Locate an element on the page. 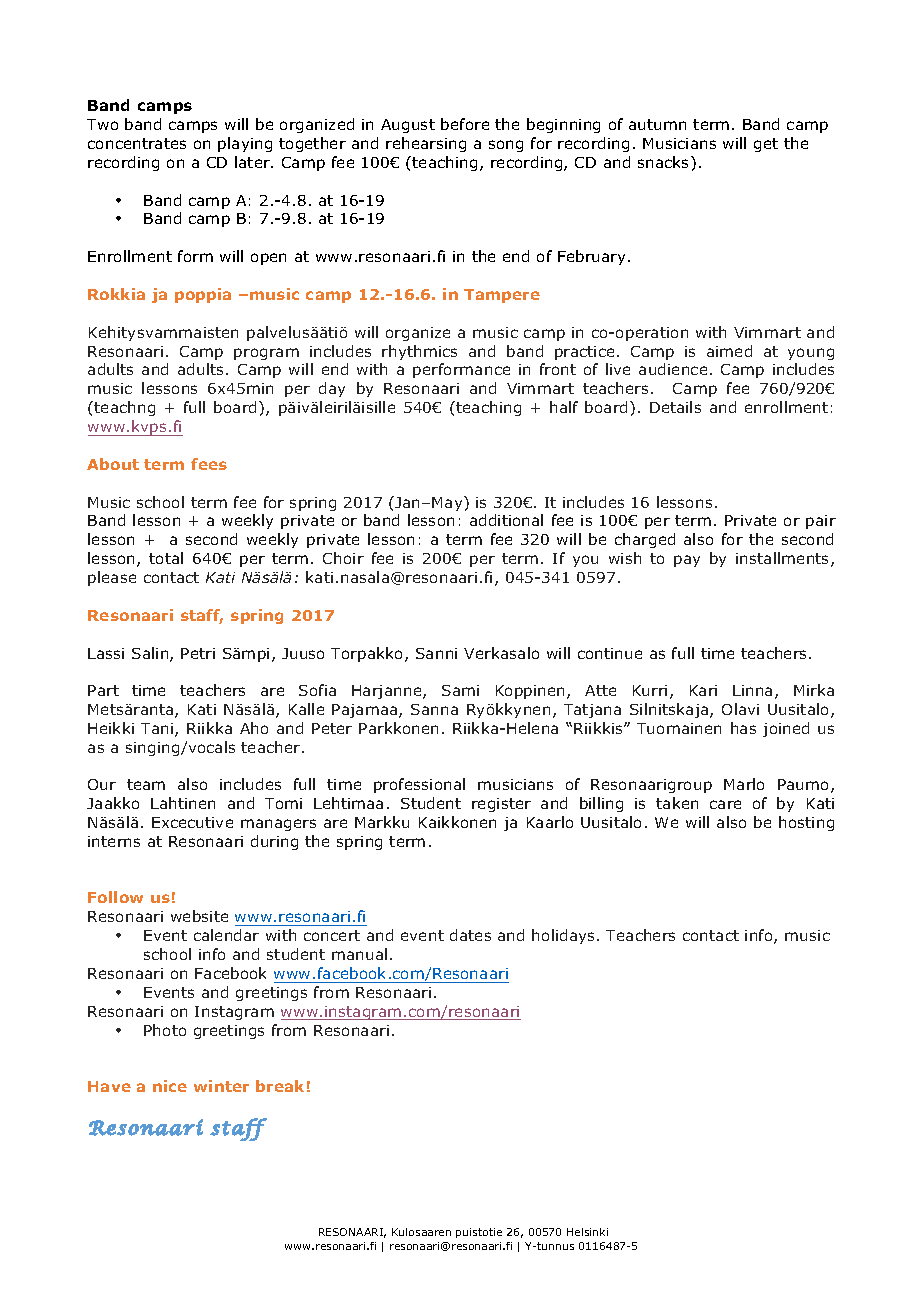 The height and width of the image is (1308, 924). snacks is located at coordinates (665, 162).
